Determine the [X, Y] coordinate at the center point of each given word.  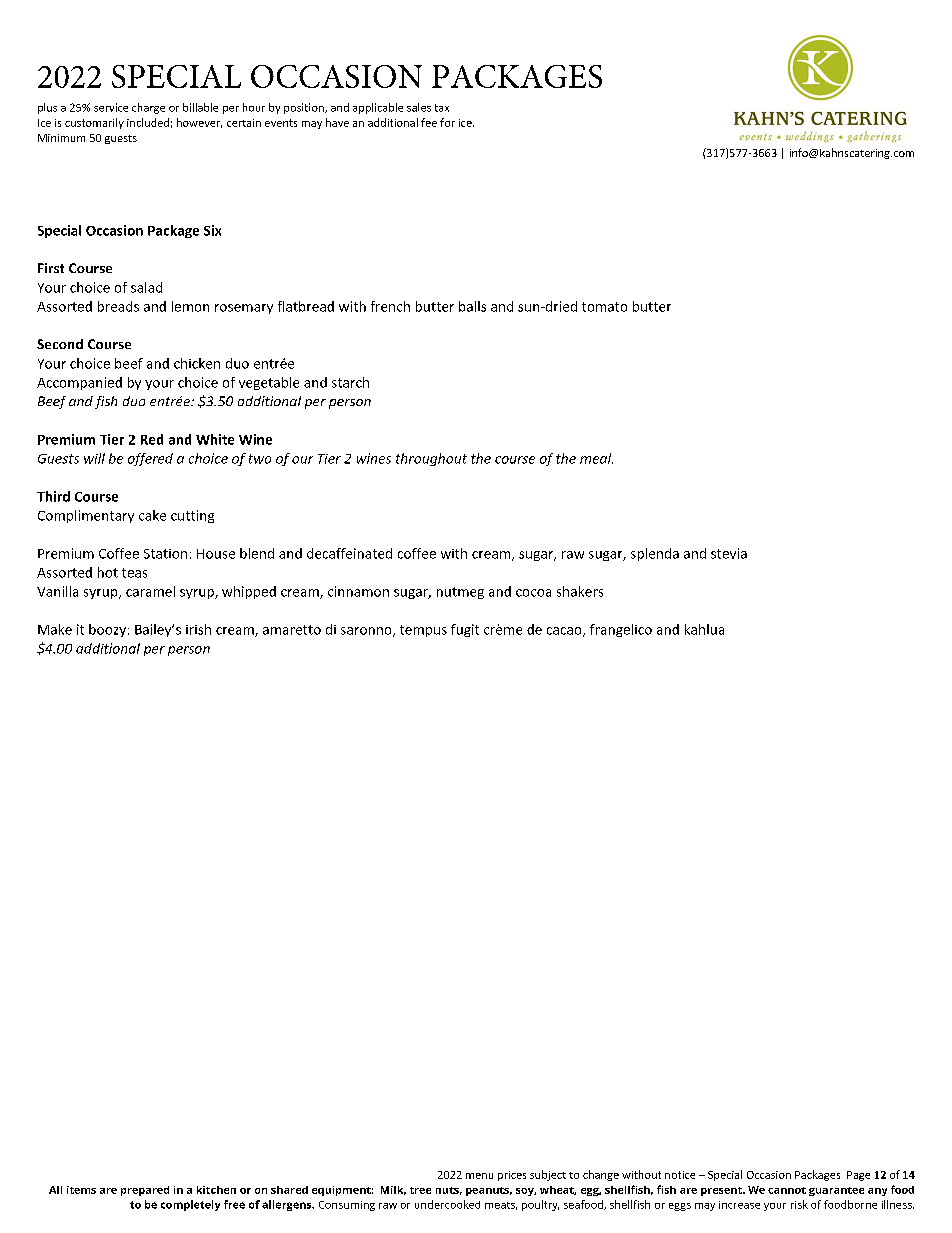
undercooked [447, 1204]
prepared [145, 1191]
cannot [787, 1190]
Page [858, 1176]
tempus [423, 631]
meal [596, 458]
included [148, 122]
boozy [107, 630]
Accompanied [79, 383]
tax [442, 108]
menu [479, 1176]
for [447, 122]
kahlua [704, 629]
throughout [431, 459]
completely [190, 1205]
